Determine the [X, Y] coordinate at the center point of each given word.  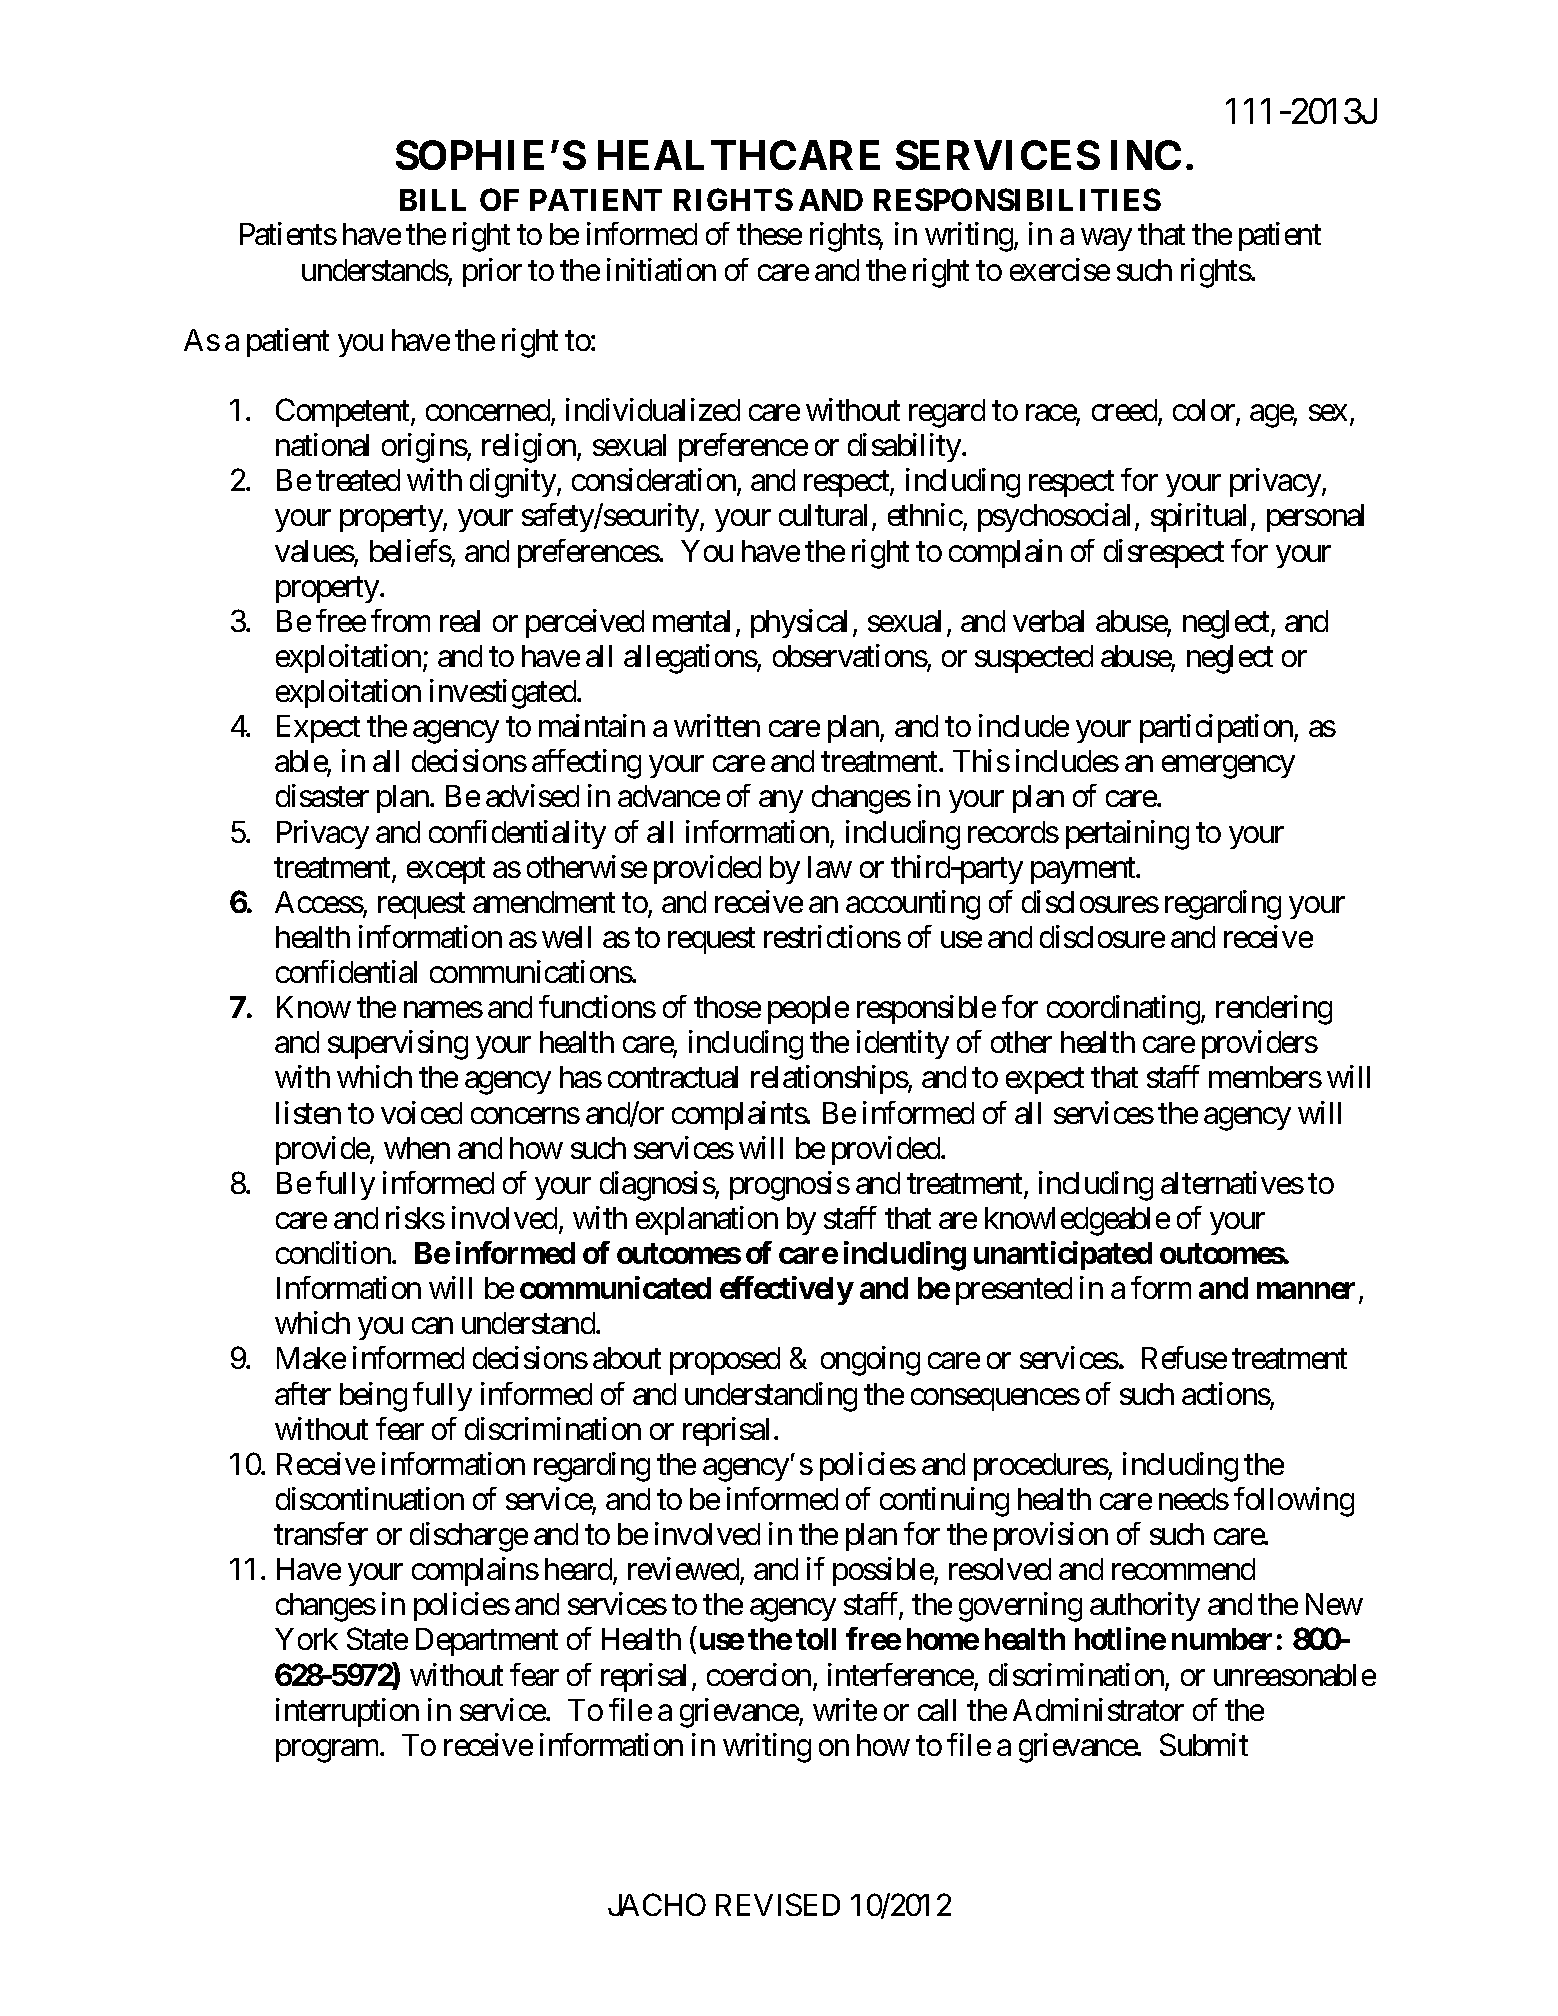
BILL [433, 200]
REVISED [778, 1905]
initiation [661, 269]
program [328, 1751]
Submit [1204, 1744]
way [1106, 240]
